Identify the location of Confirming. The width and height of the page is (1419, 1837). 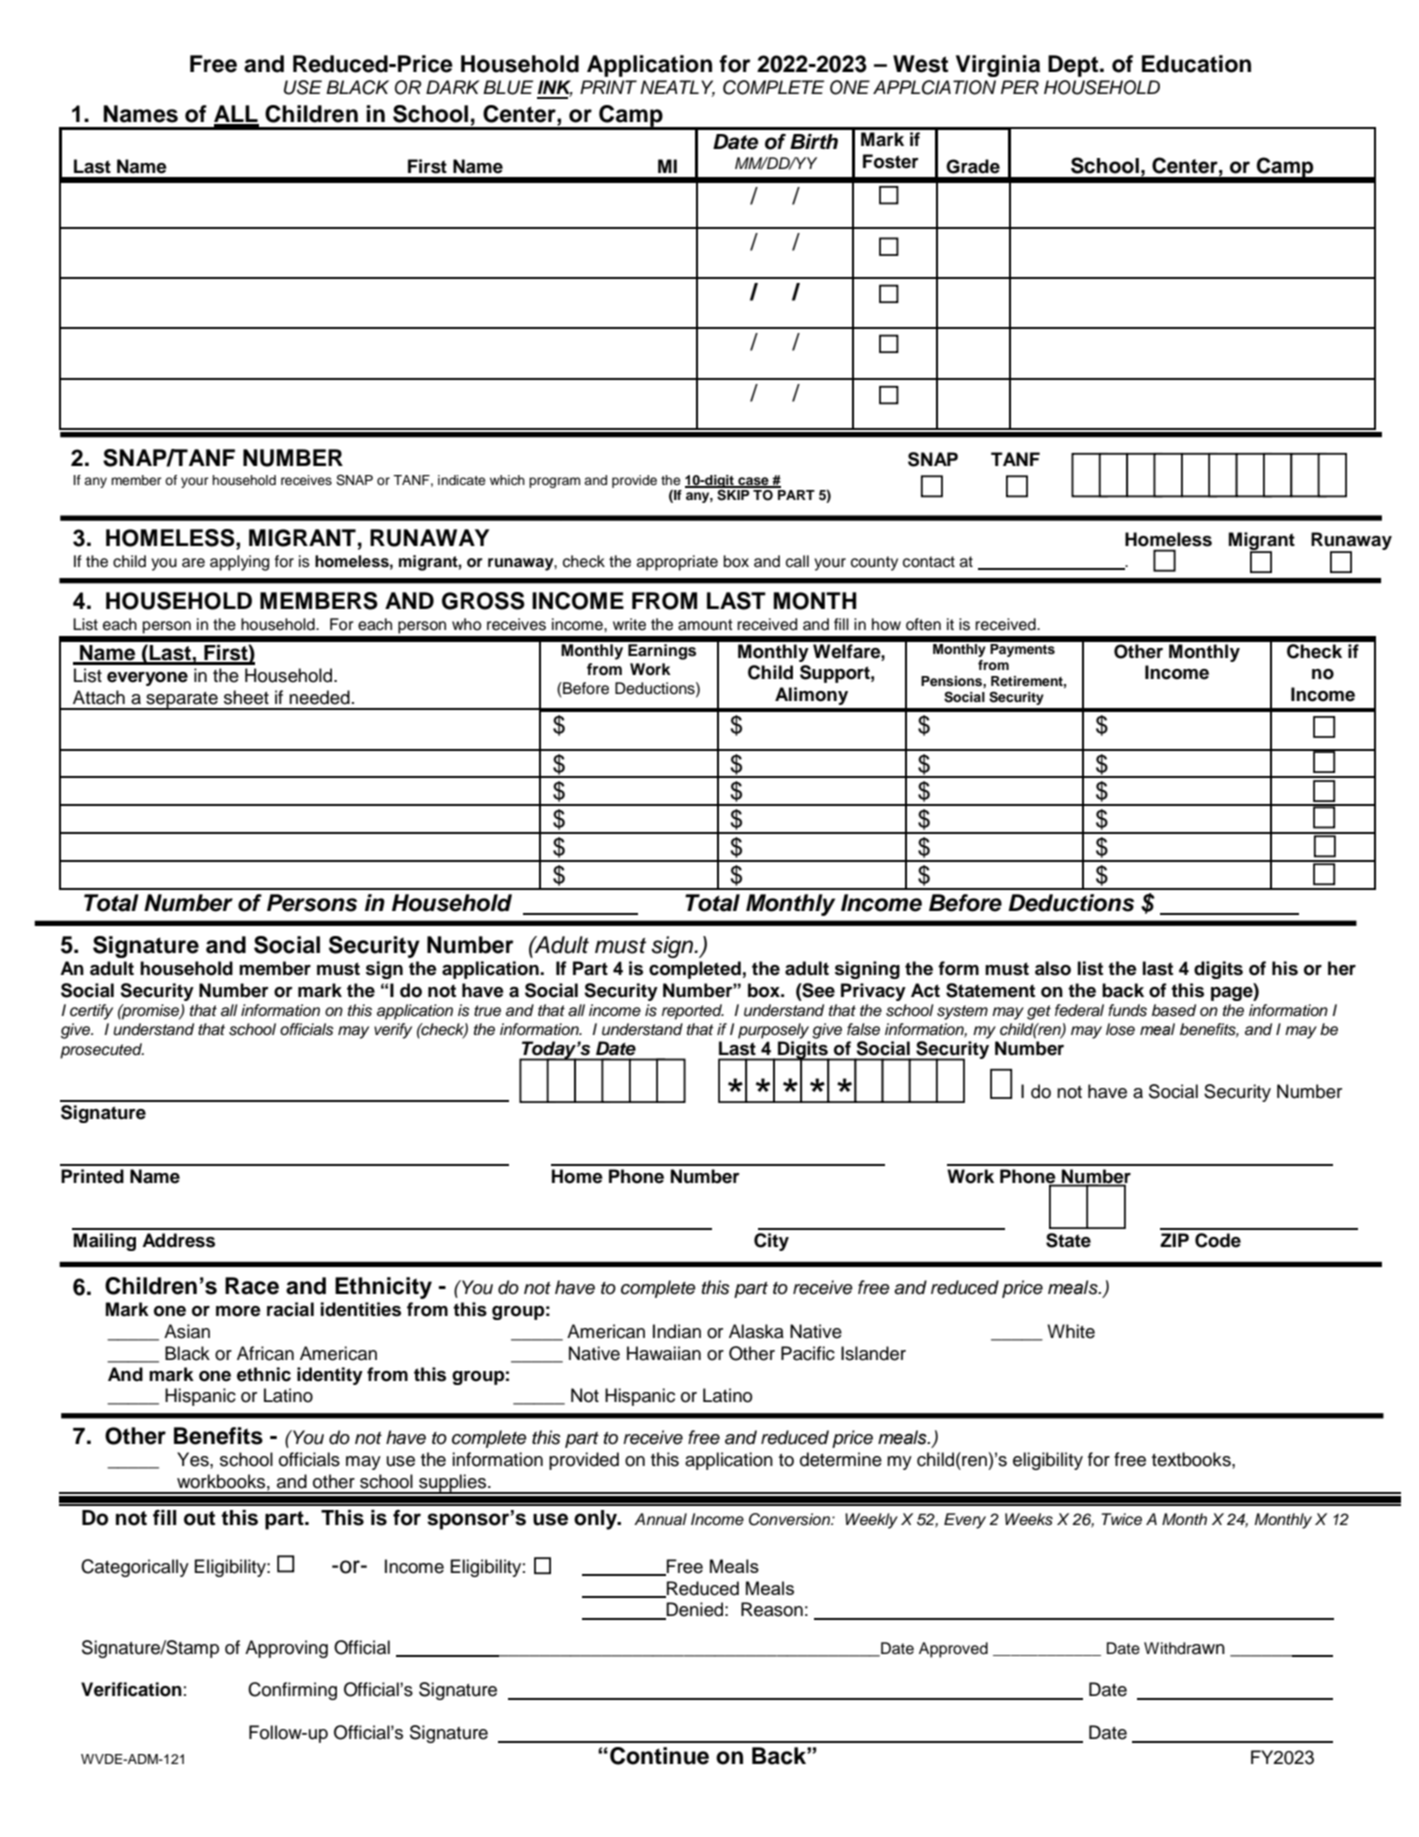
(292, 1691).
